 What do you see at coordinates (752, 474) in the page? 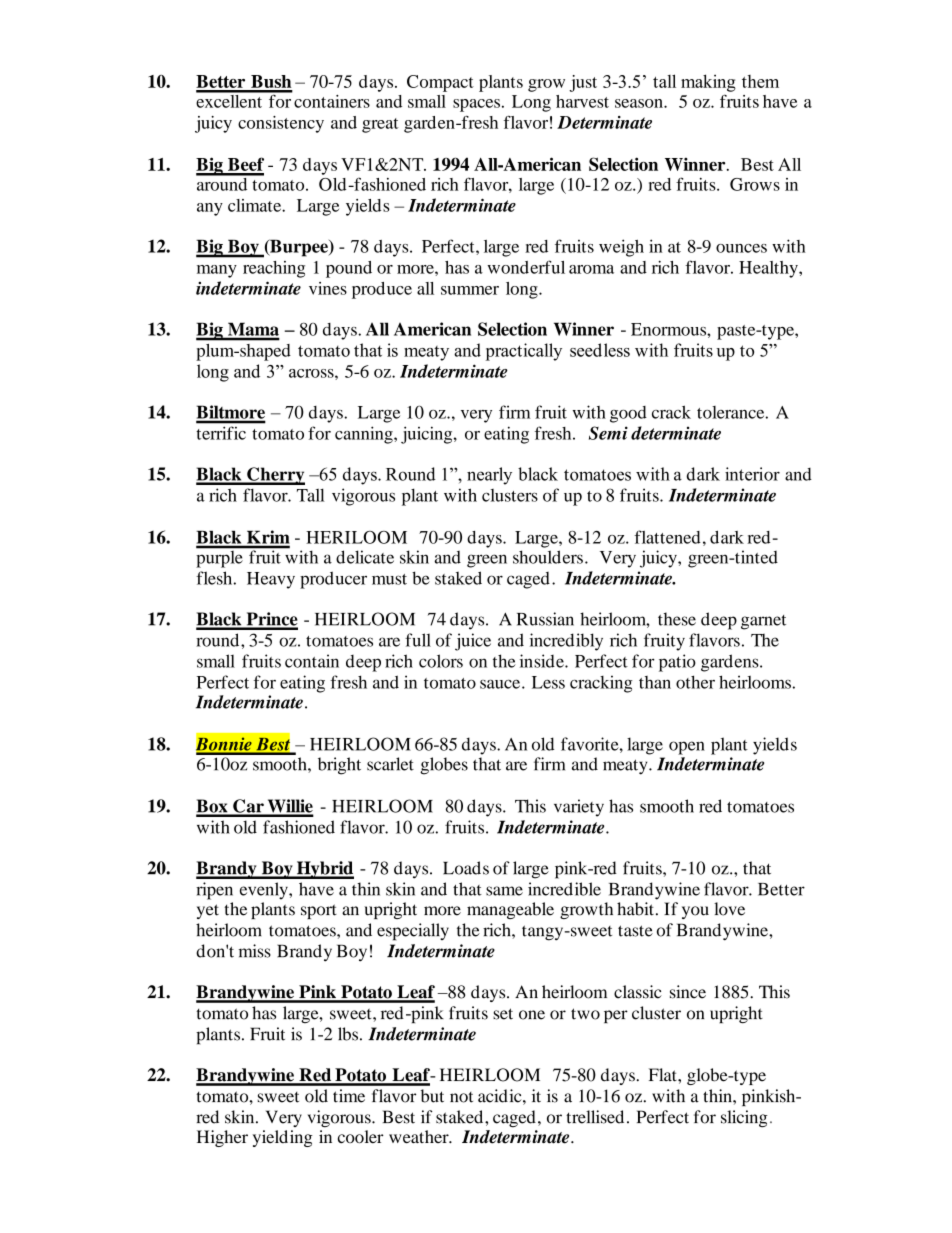
I see `interior` at bounding box center [752, 474].
